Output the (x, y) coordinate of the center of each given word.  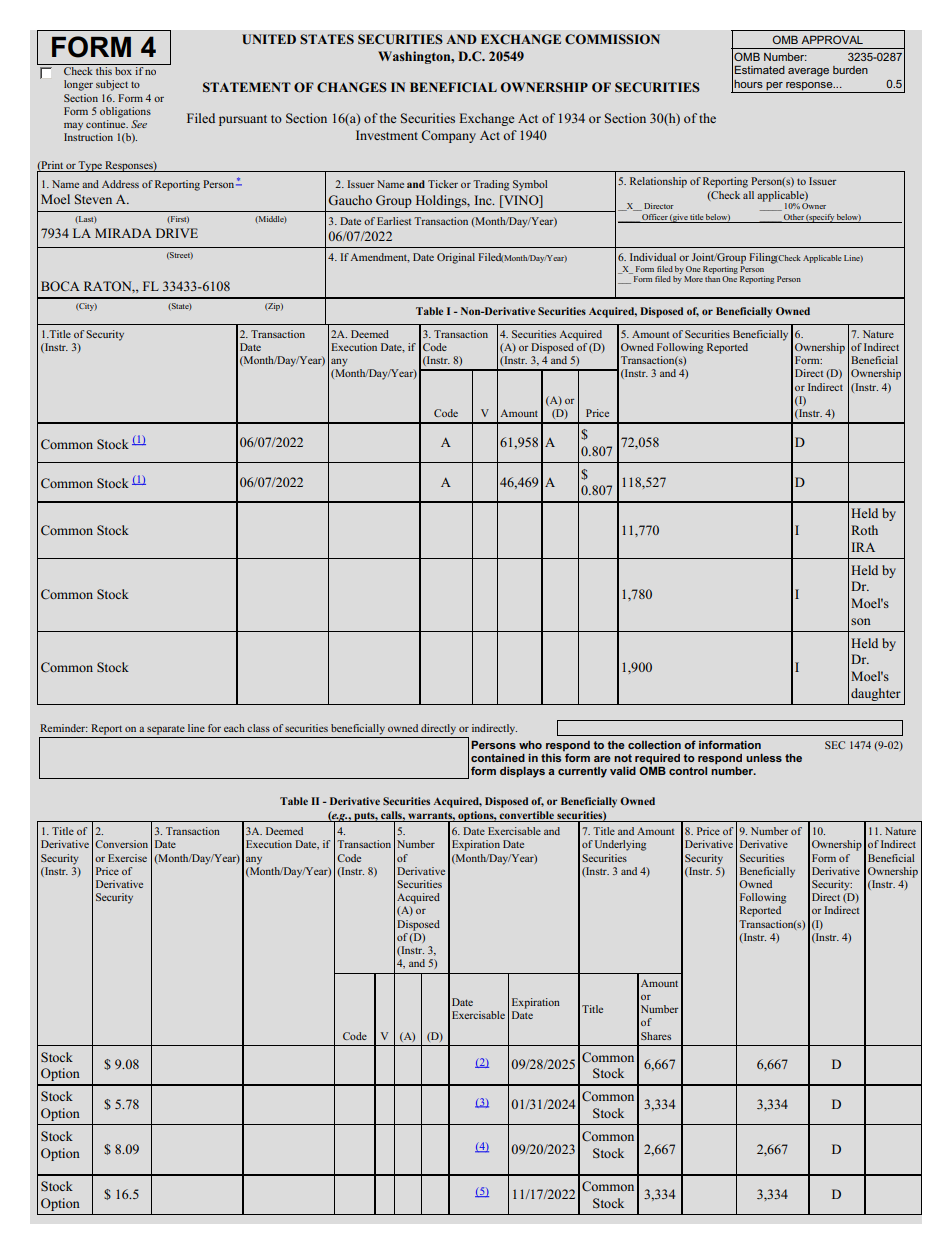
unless (764, 758)
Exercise (127, 858)
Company (448, 136)
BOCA (60, 286)
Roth (864, 530)
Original (456, 258)
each (234, 728)
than (712, 279)
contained (498, 758)
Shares (656, 1036)
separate (166, 730)
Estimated (760, 69)
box (123, 71)
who (530, 745)
